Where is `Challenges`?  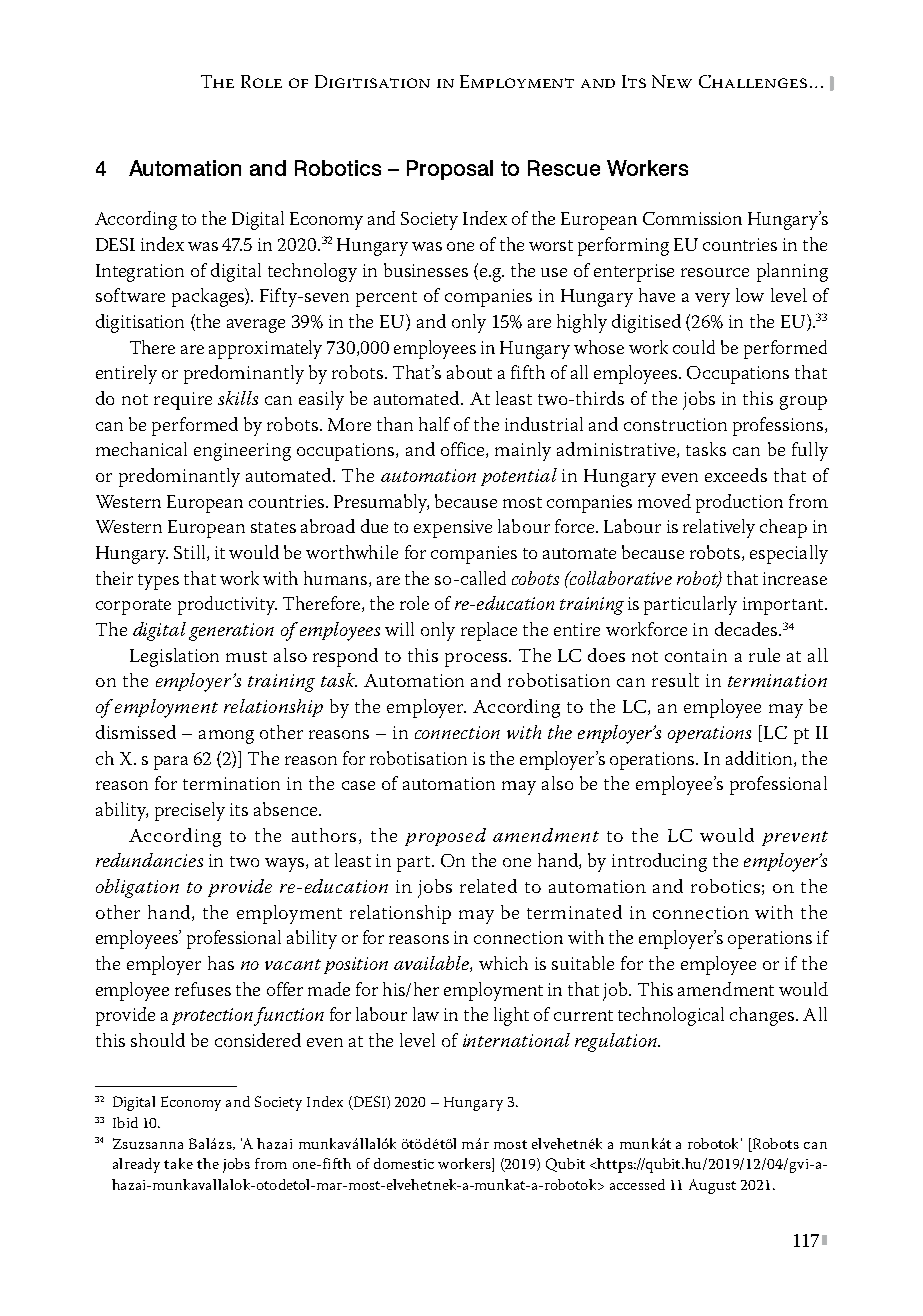 Challenges is located at coordinates (753, 81).
